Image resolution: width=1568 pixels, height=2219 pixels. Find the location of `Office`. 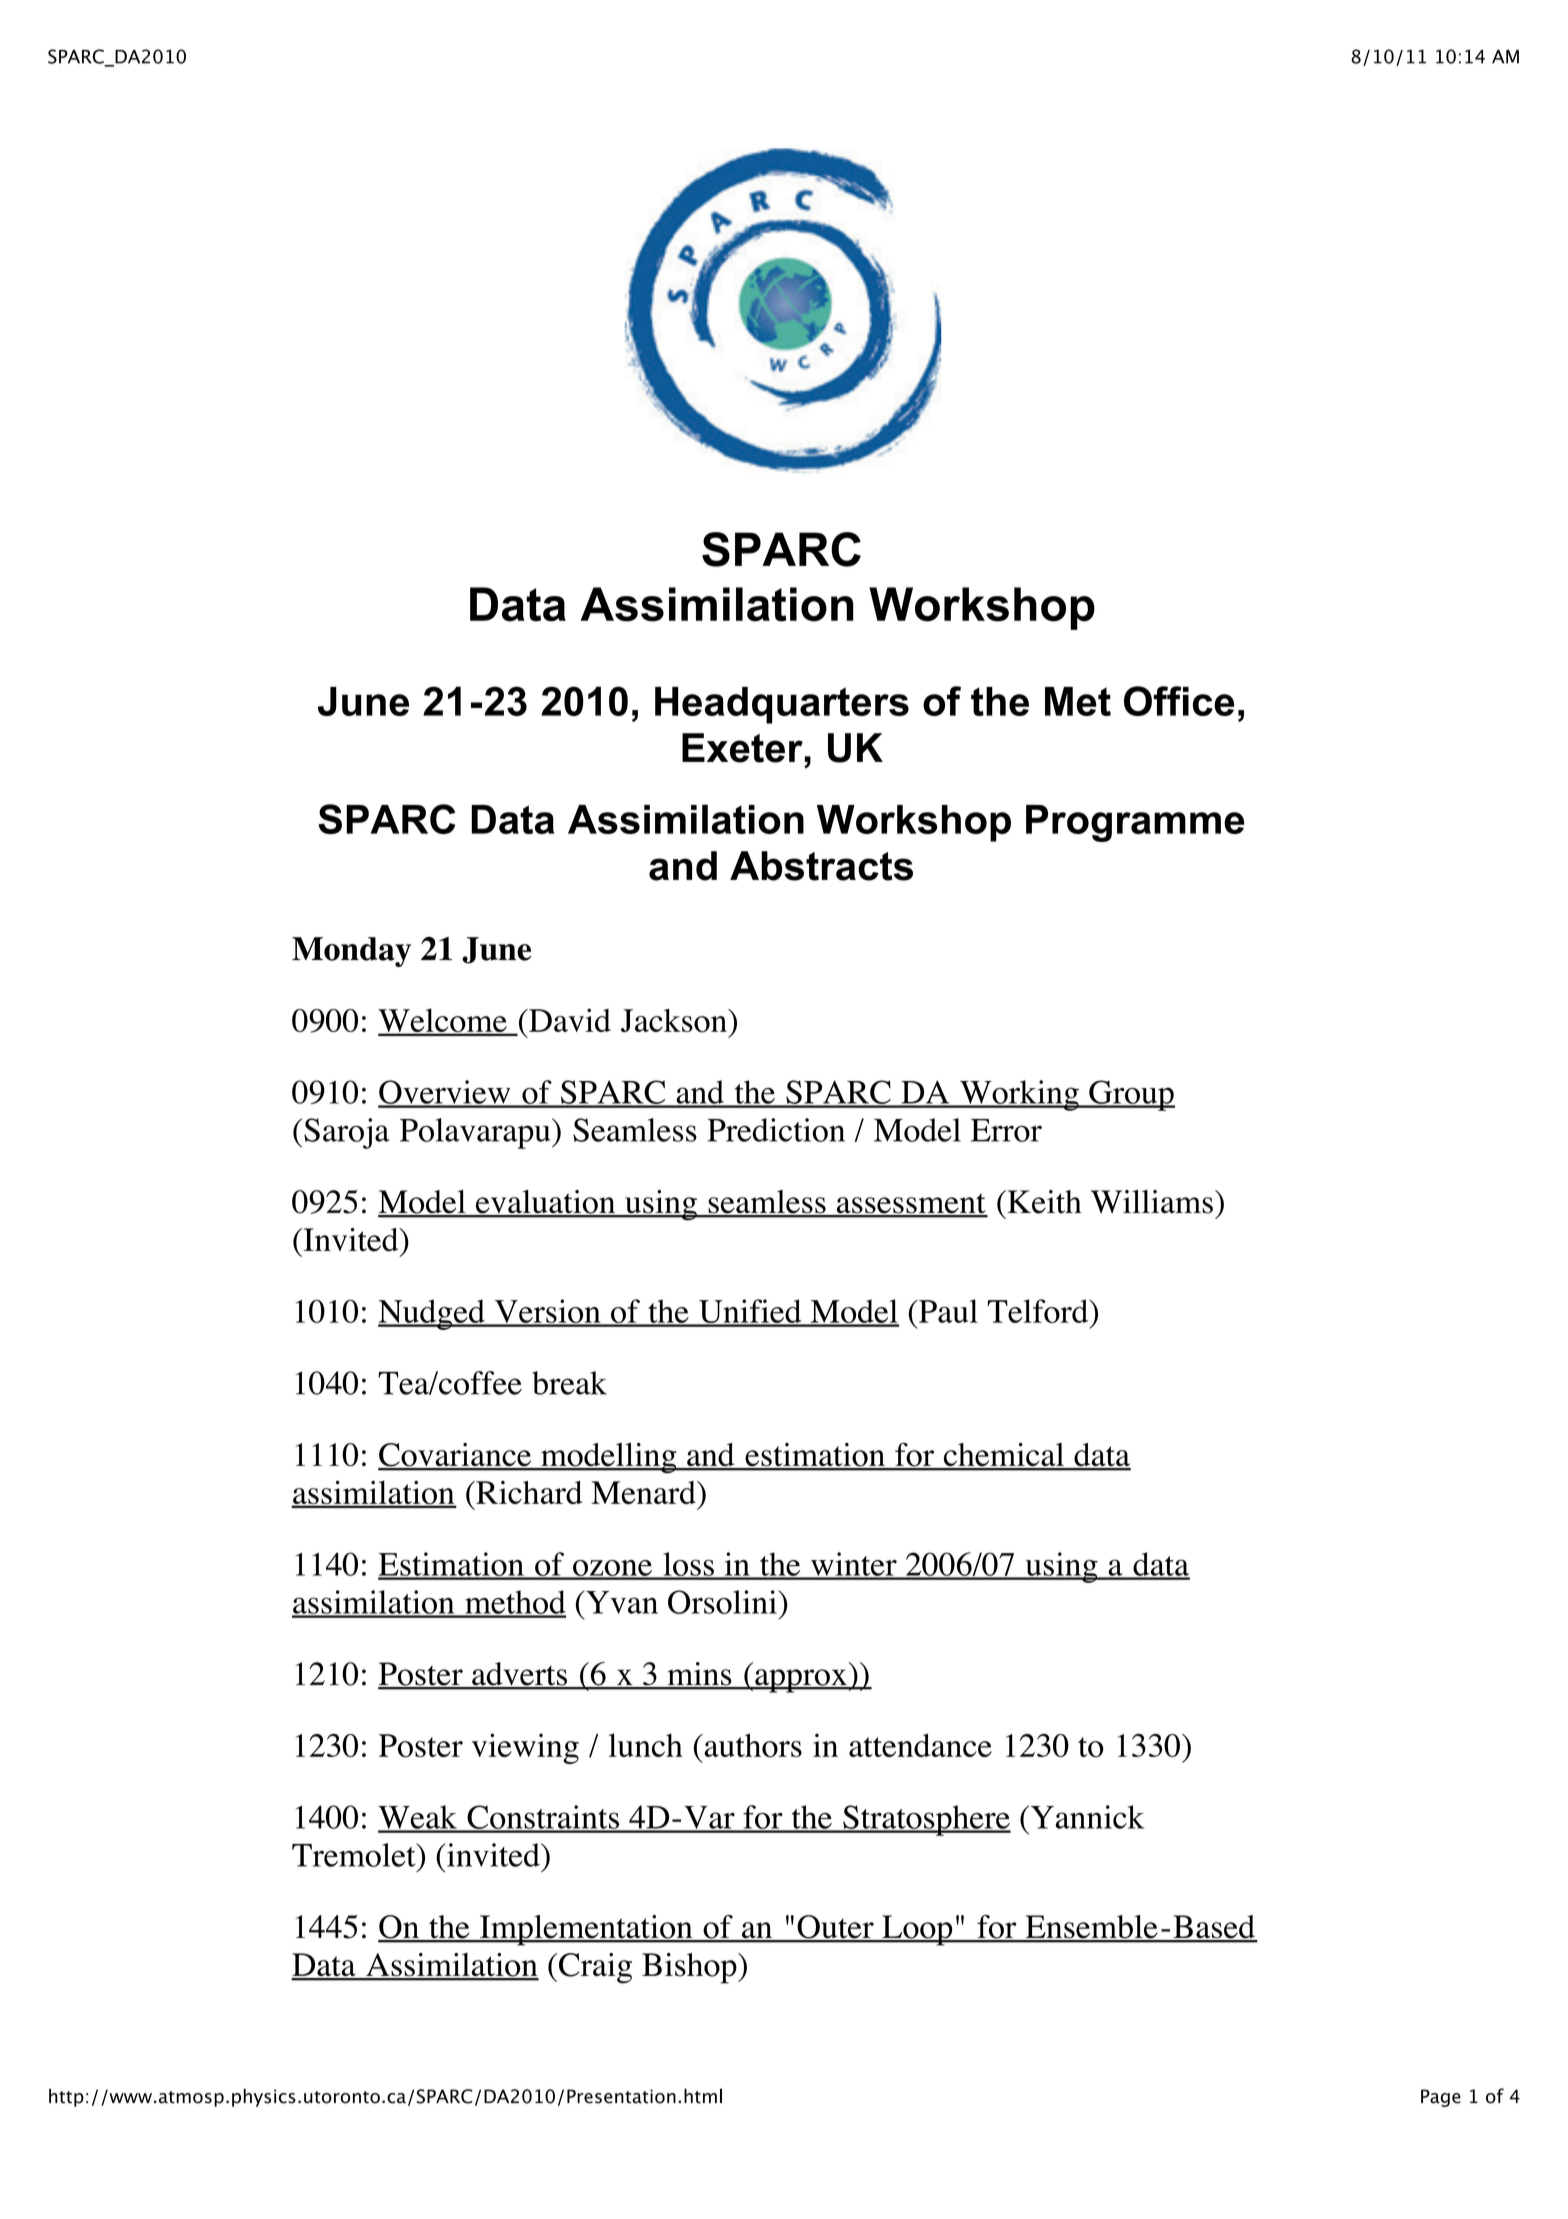

Office is located at coordinates (1179, 701).
